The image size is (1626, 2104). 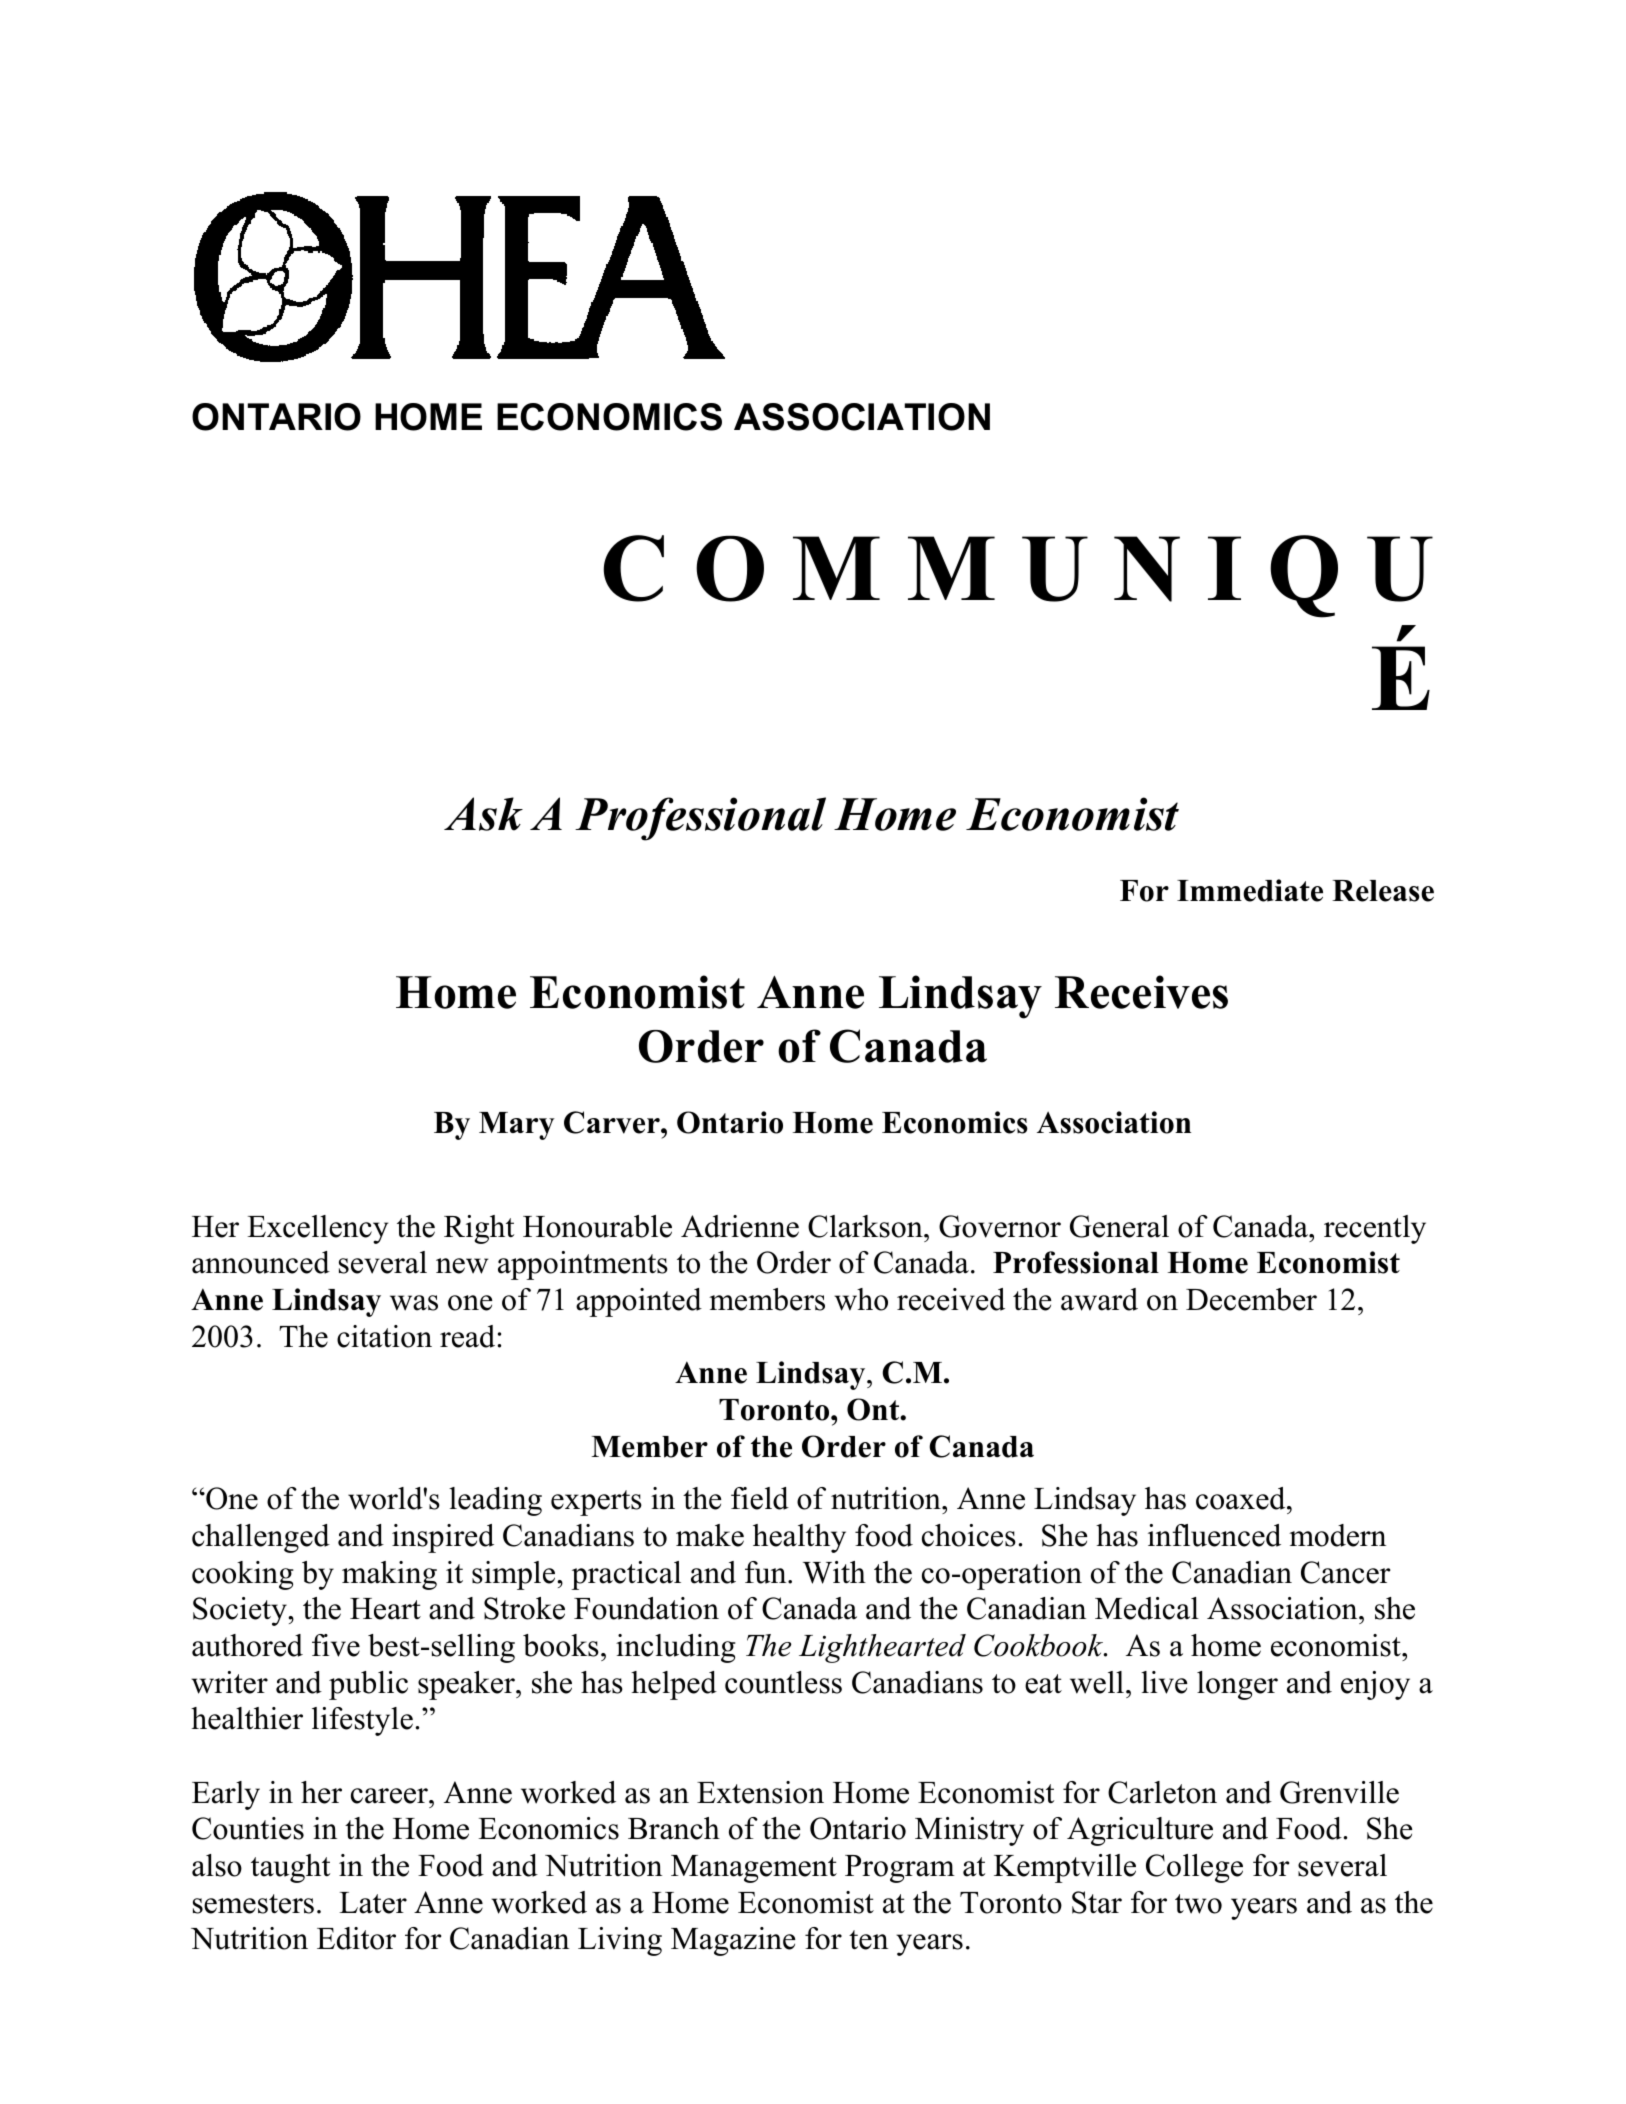 What do you see at coordinates (483, 814) in the image?
I see `Ask` at bounding box center [483, 814].
